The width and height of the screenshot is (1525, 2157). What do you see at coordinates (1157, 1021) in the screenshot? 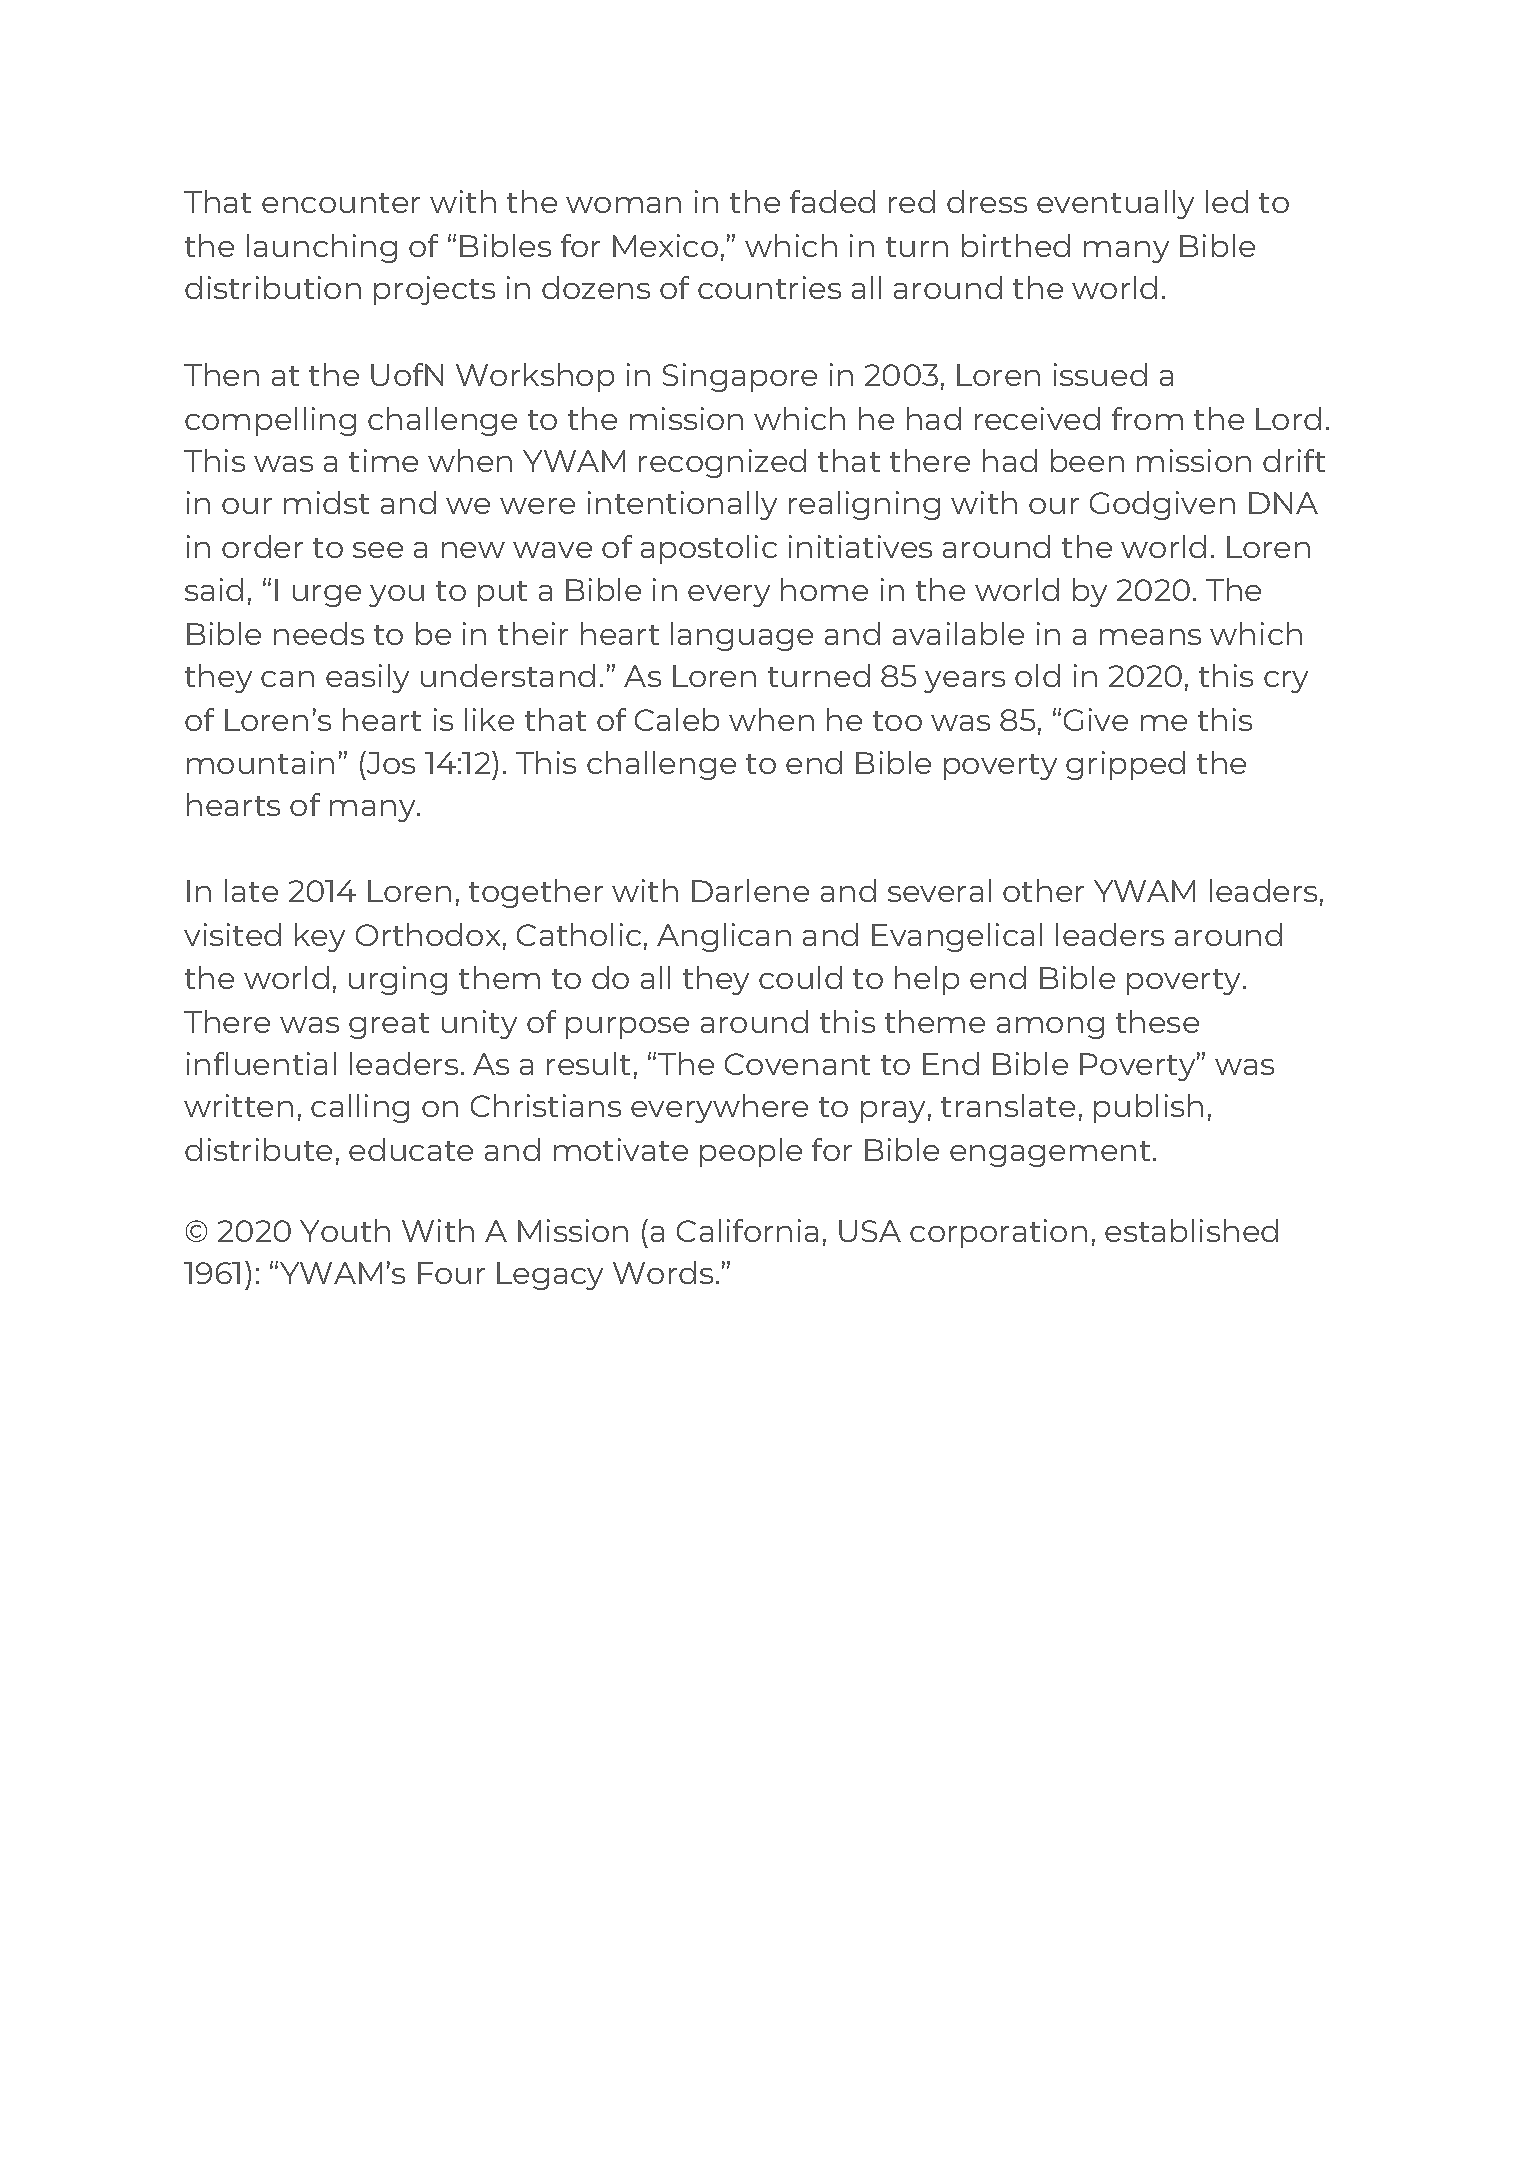
I see `these` at bounding box center [1157, 1021].
